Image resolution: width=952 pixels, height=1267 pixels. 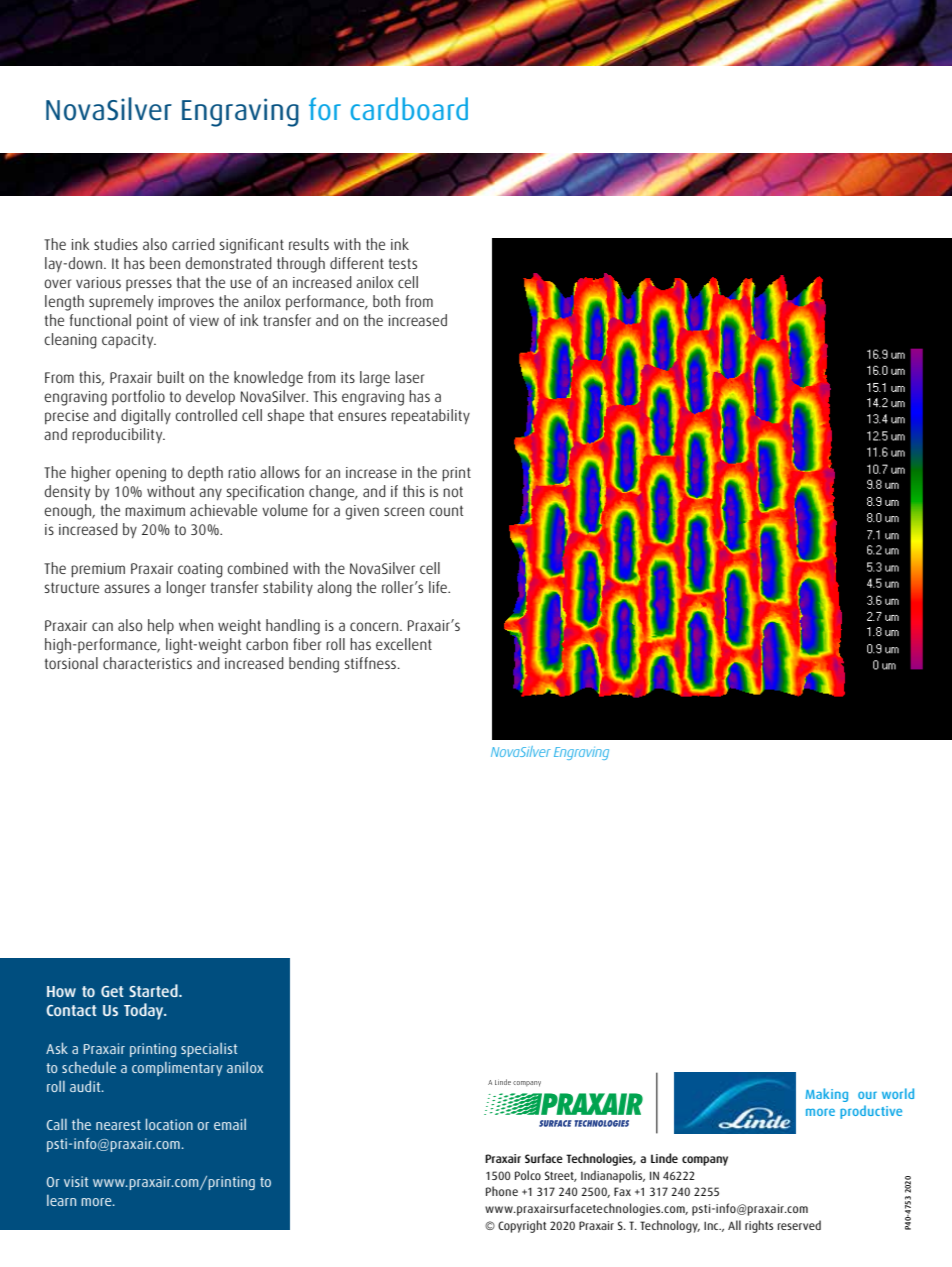 What do you see at coordinates (146, 417) in the image?
I see `digitally` at bounding box center [146, 417].
